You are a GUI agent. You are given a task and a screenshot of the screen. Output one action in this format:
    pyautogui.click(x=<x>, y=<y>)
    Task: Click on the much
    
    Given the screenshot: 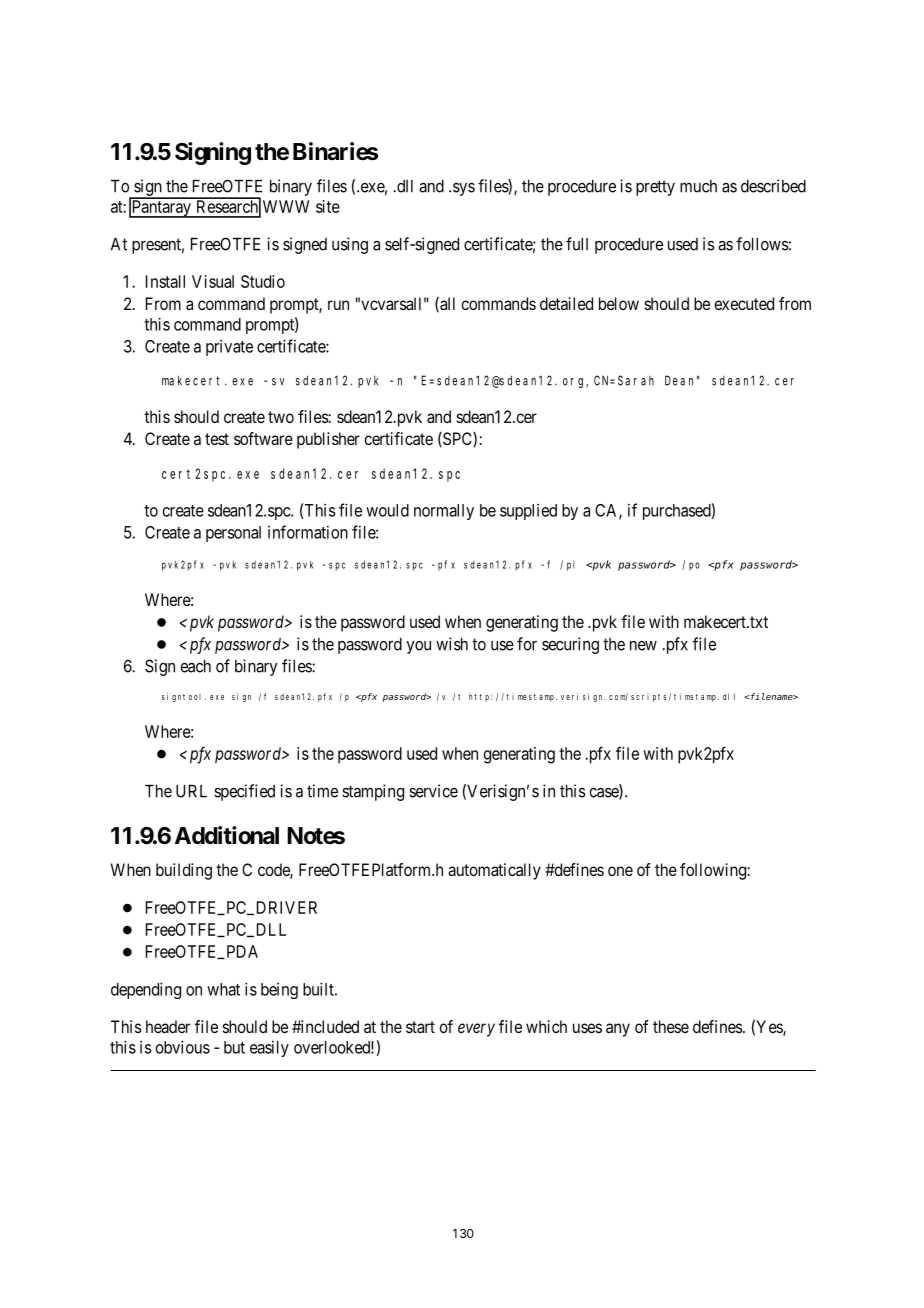 What is the action you would take?
    pyautogui.click(x=698, y=186)
